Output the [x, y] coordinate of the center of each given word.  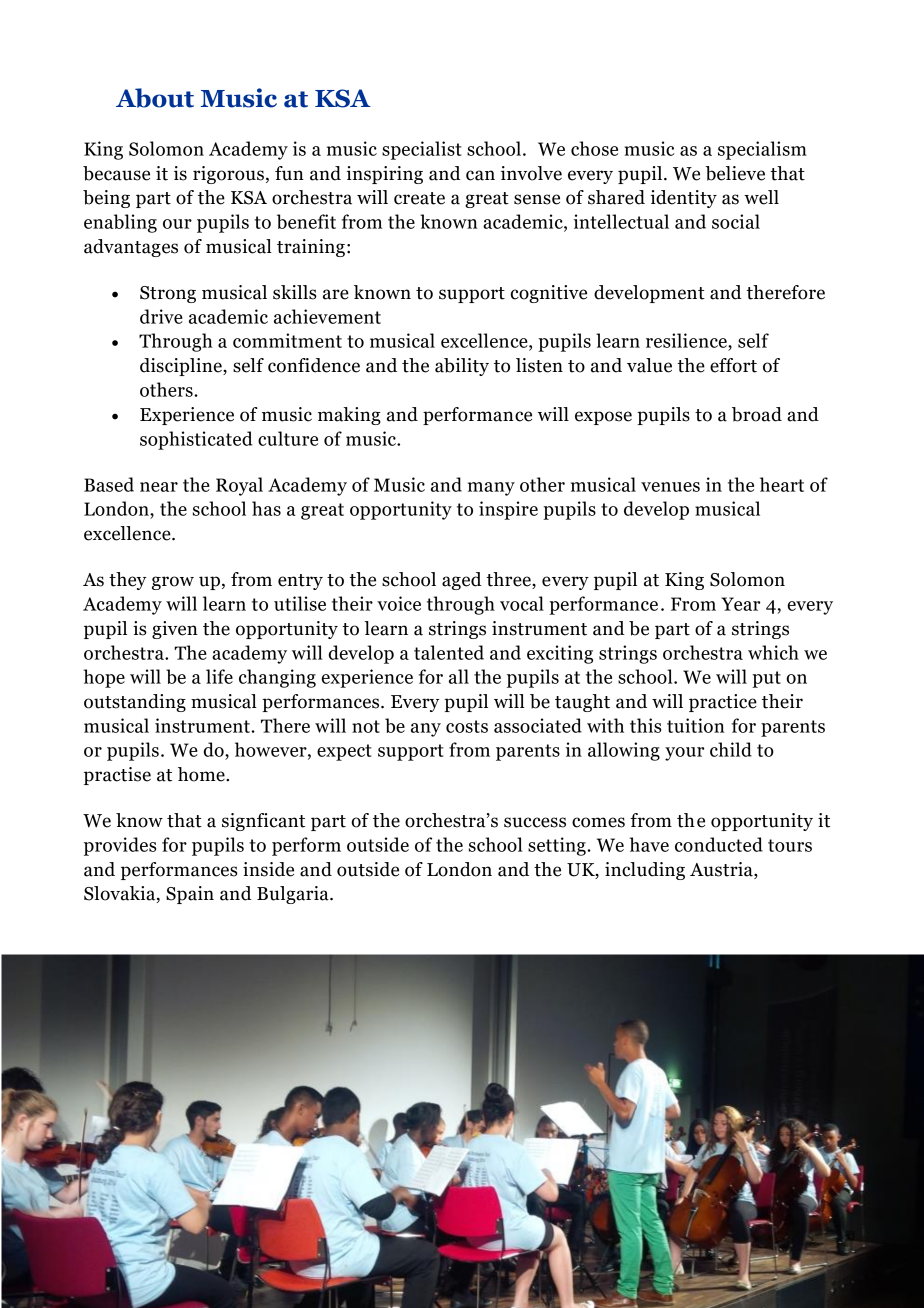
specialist [422, 150]
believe [735, 173]
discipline [182, 367]
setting [558, 846]
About [155, 98]
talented [449, 652]
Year [740, 604]
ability [462, 367]
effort [733, 365]
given [175, 630]
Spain [190, 895]
